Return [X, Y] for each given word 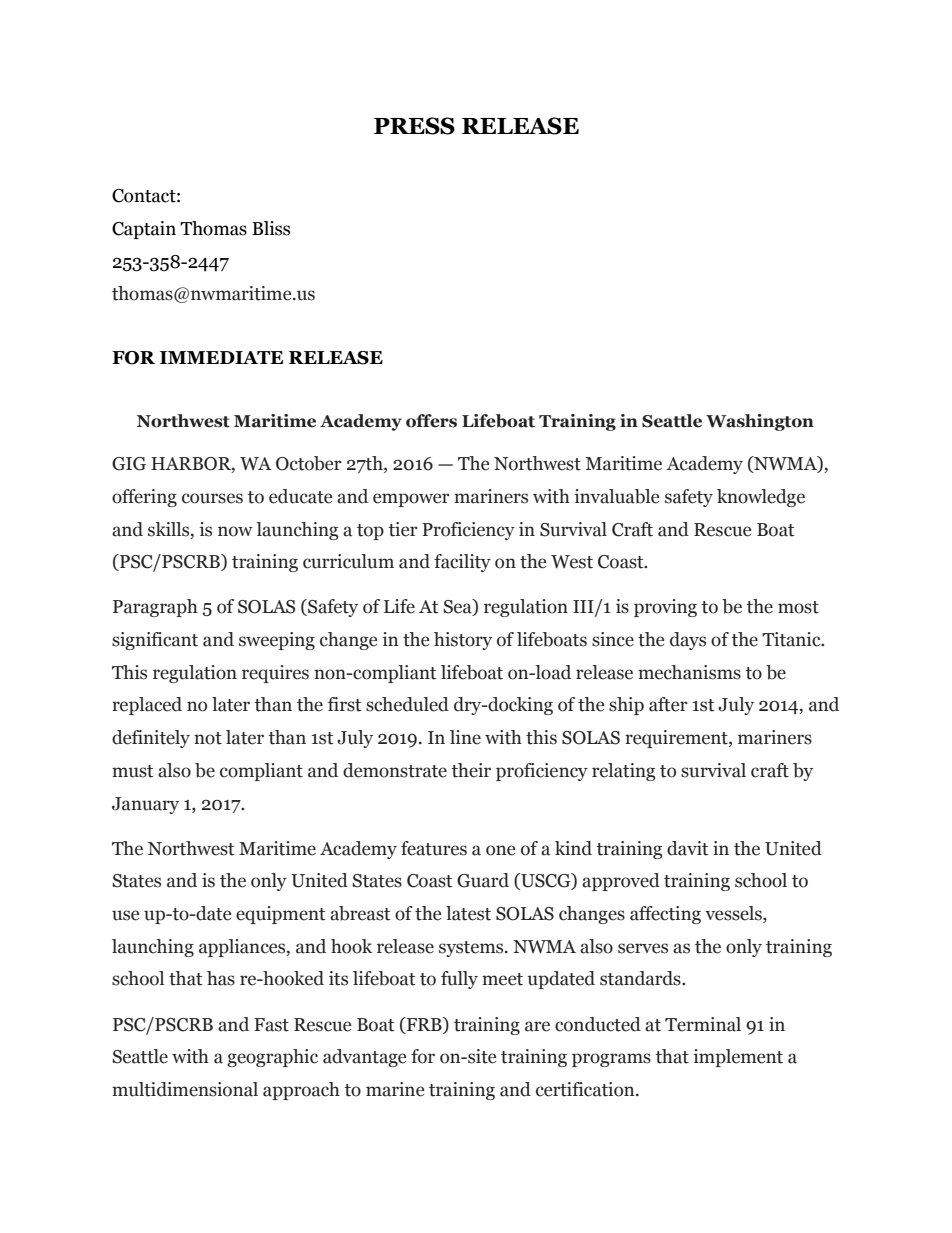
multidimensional [185, 1089]
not [208, 738]
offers [431, 421]
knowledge [761, 498]
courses [212, 498]
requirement [677, 739]
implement [738, 1058]
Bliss [271, 228]
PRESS [414, 126]
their [471, 770]
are [537, 1026]
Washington [760, 422]
